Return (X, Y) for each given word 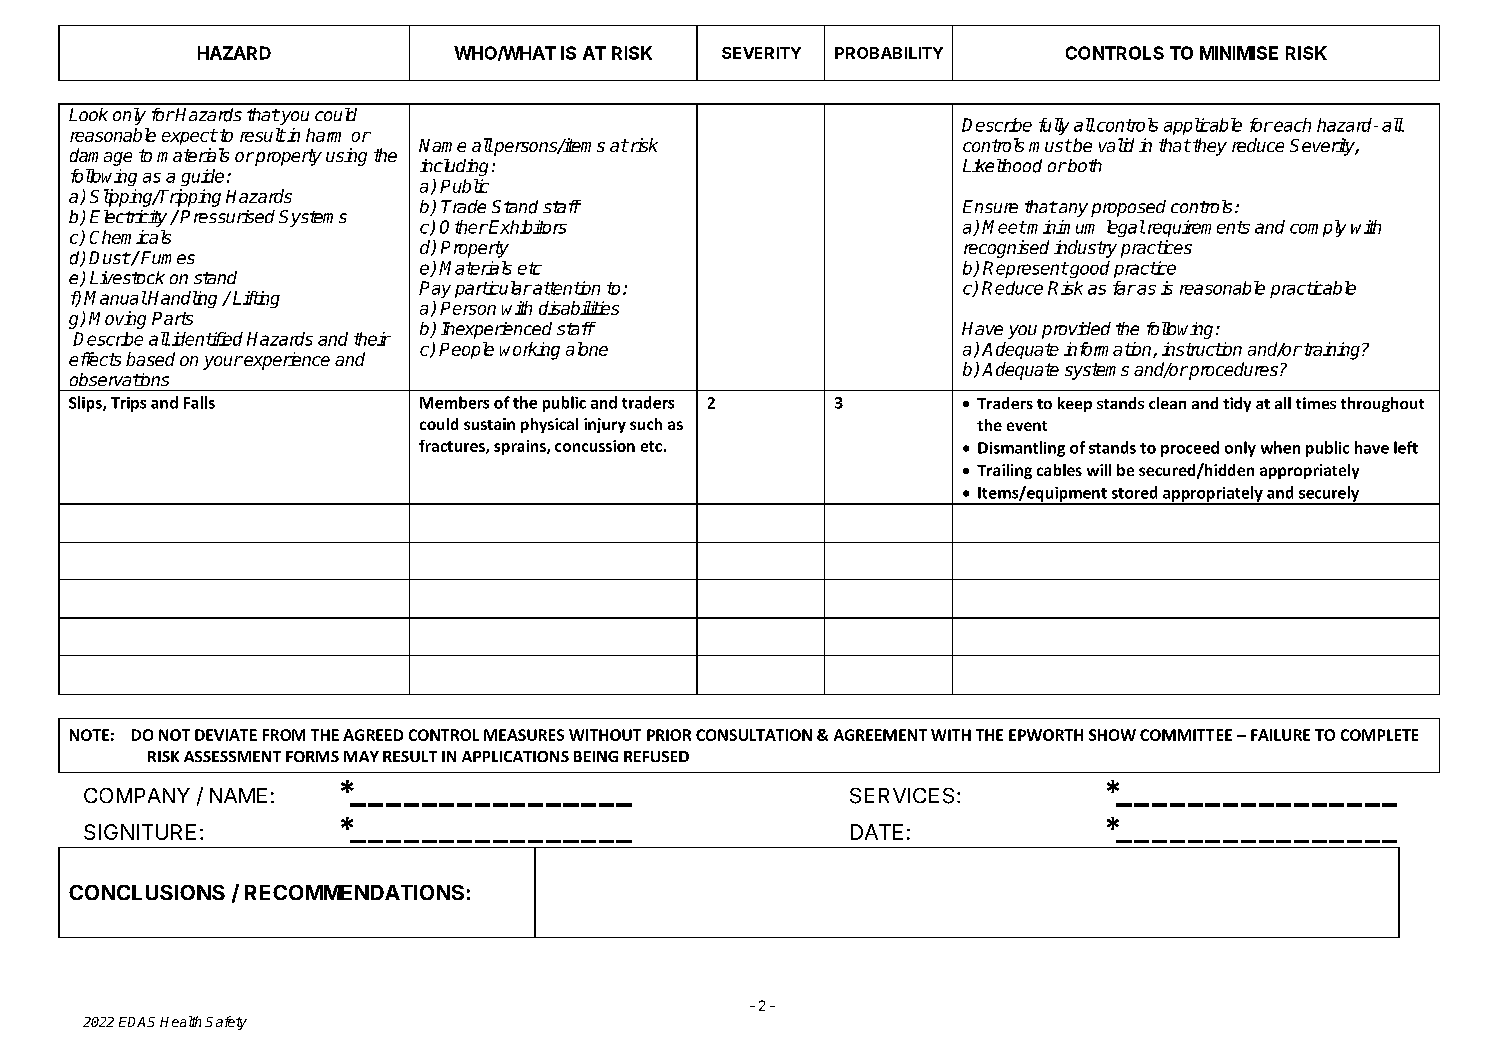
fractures (453, 447)
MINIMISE (1239, 53)
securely (1329, 495)
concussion (595, 446)
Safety (226, 1023)
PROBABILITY (889, 53)
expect (189, 137)
